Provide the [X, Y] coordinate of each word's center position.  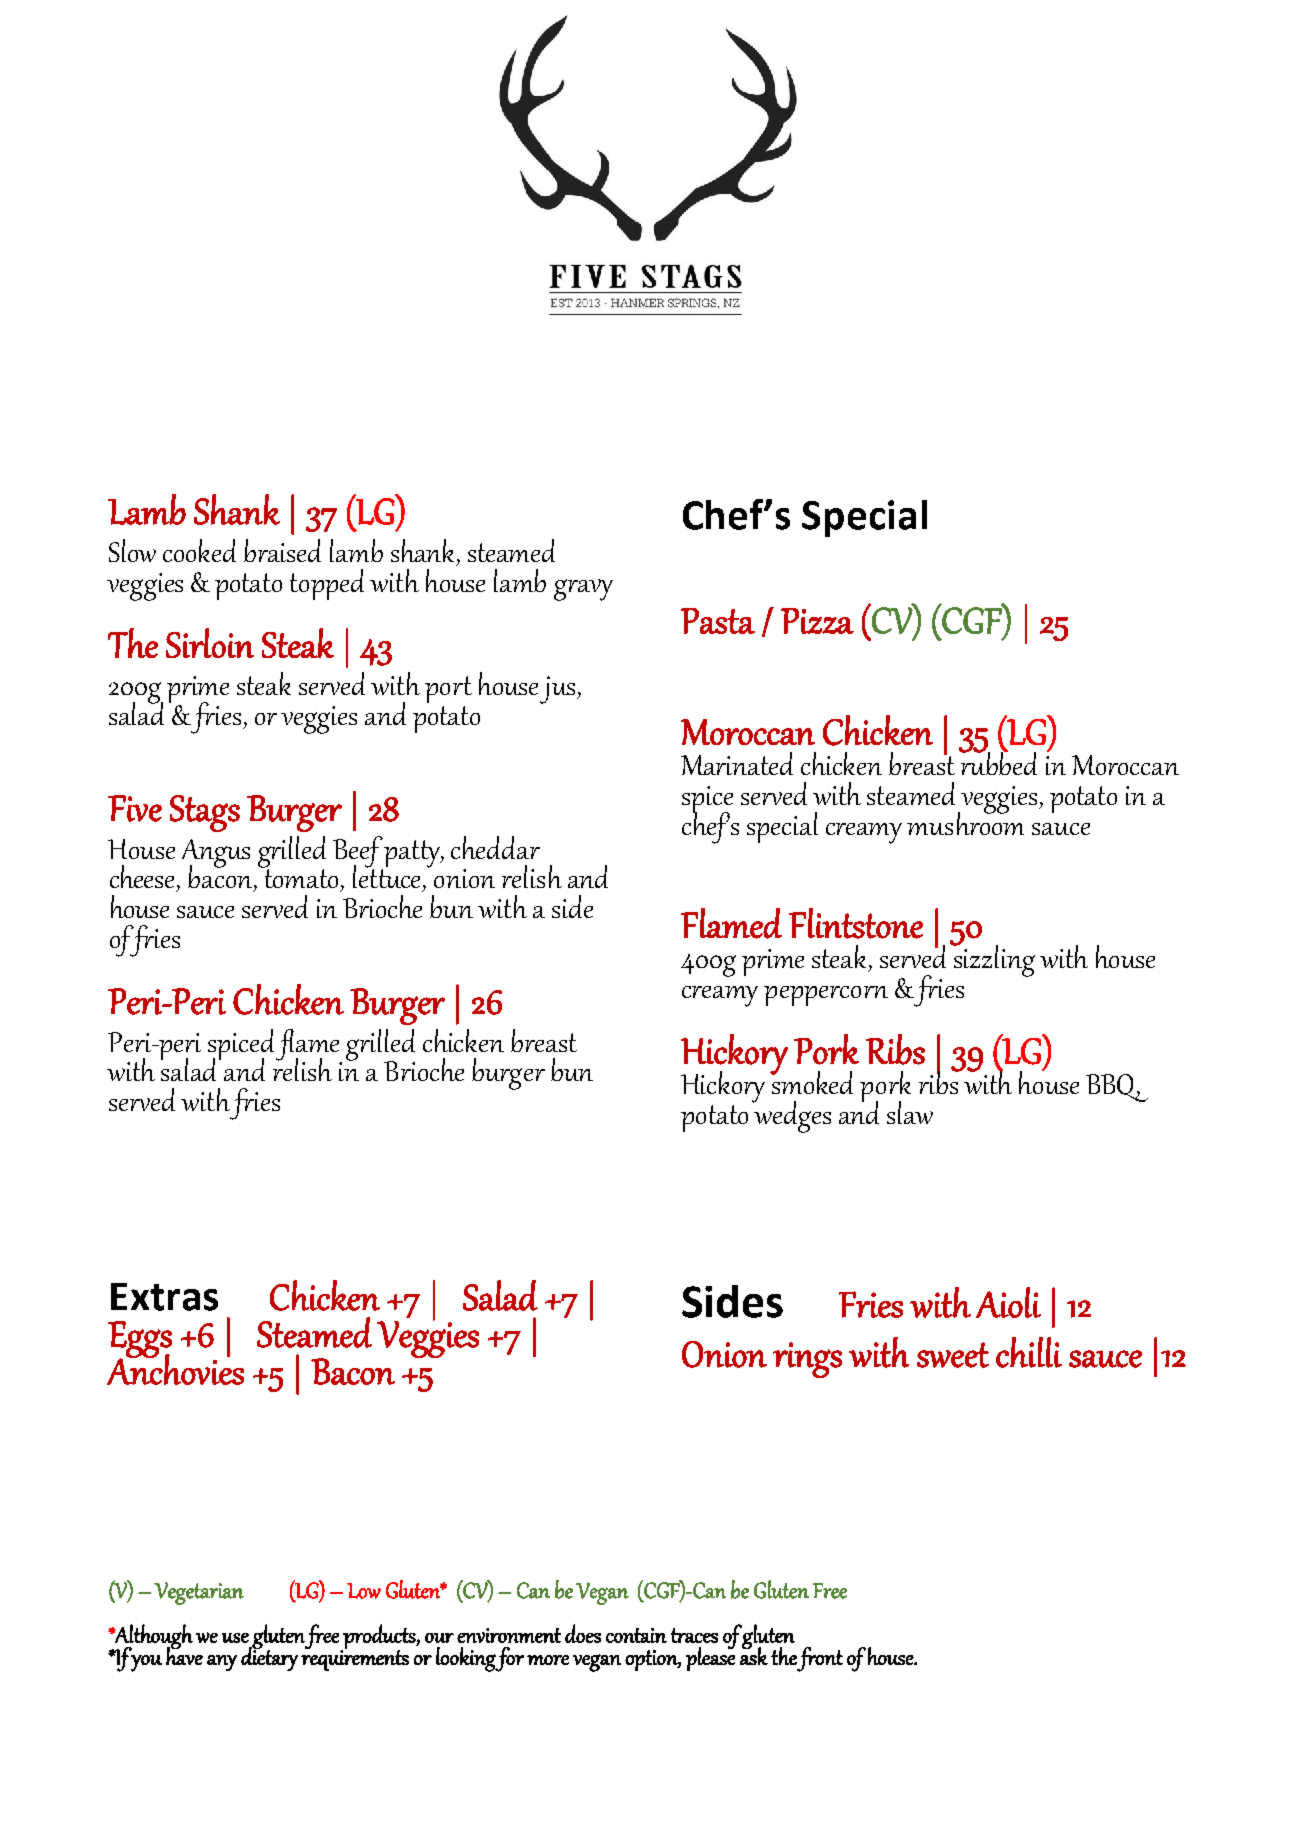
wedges [791, 1116]
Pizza [817, 621]
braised [282, 550]
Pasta [718, 621]
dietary [269, 1658]
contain [636, 1635]
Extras [164, 1297]
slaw [910, 1112]
